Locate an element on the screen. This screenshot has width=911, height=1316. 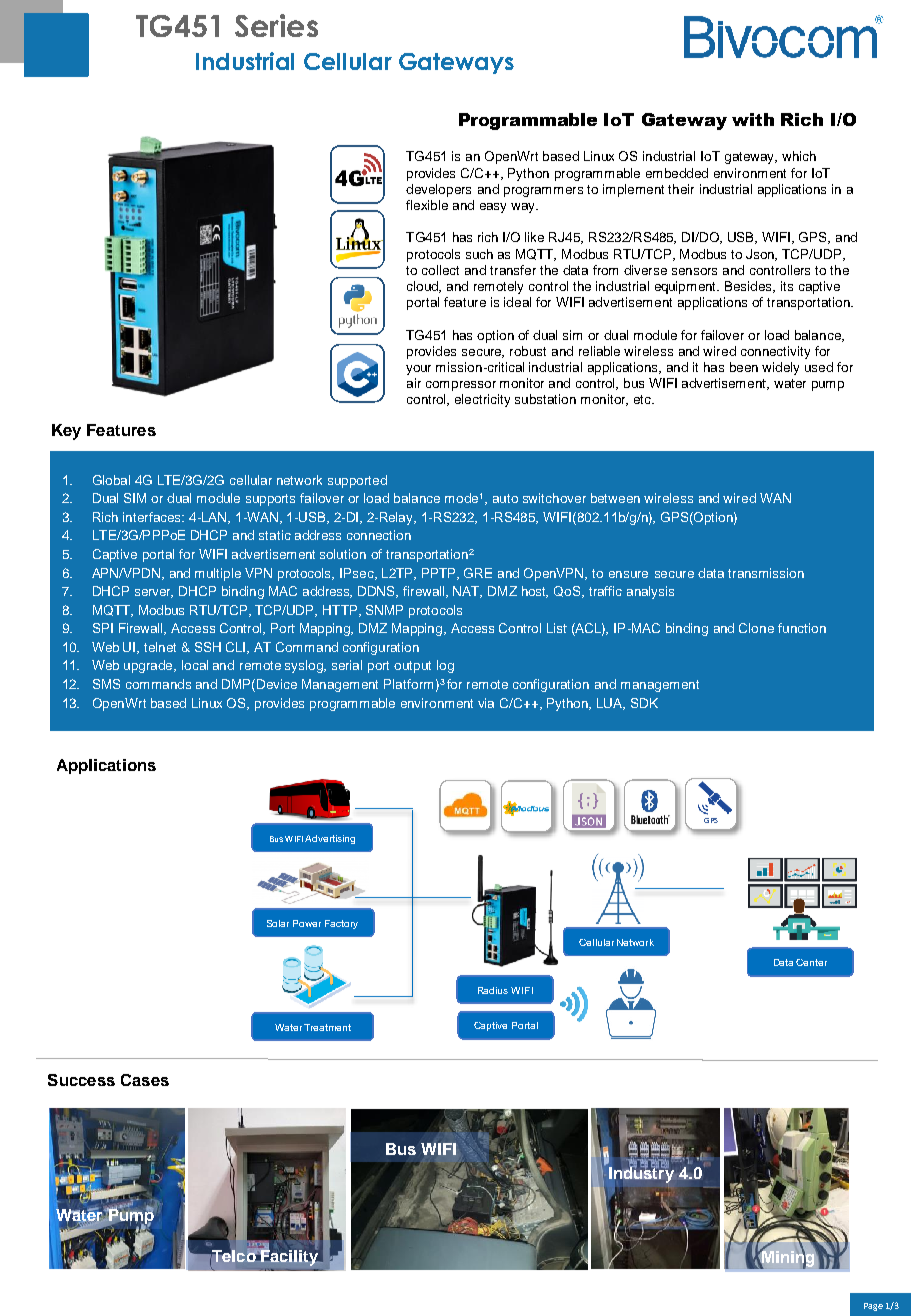
Center is located at coordinates (811, 962).
